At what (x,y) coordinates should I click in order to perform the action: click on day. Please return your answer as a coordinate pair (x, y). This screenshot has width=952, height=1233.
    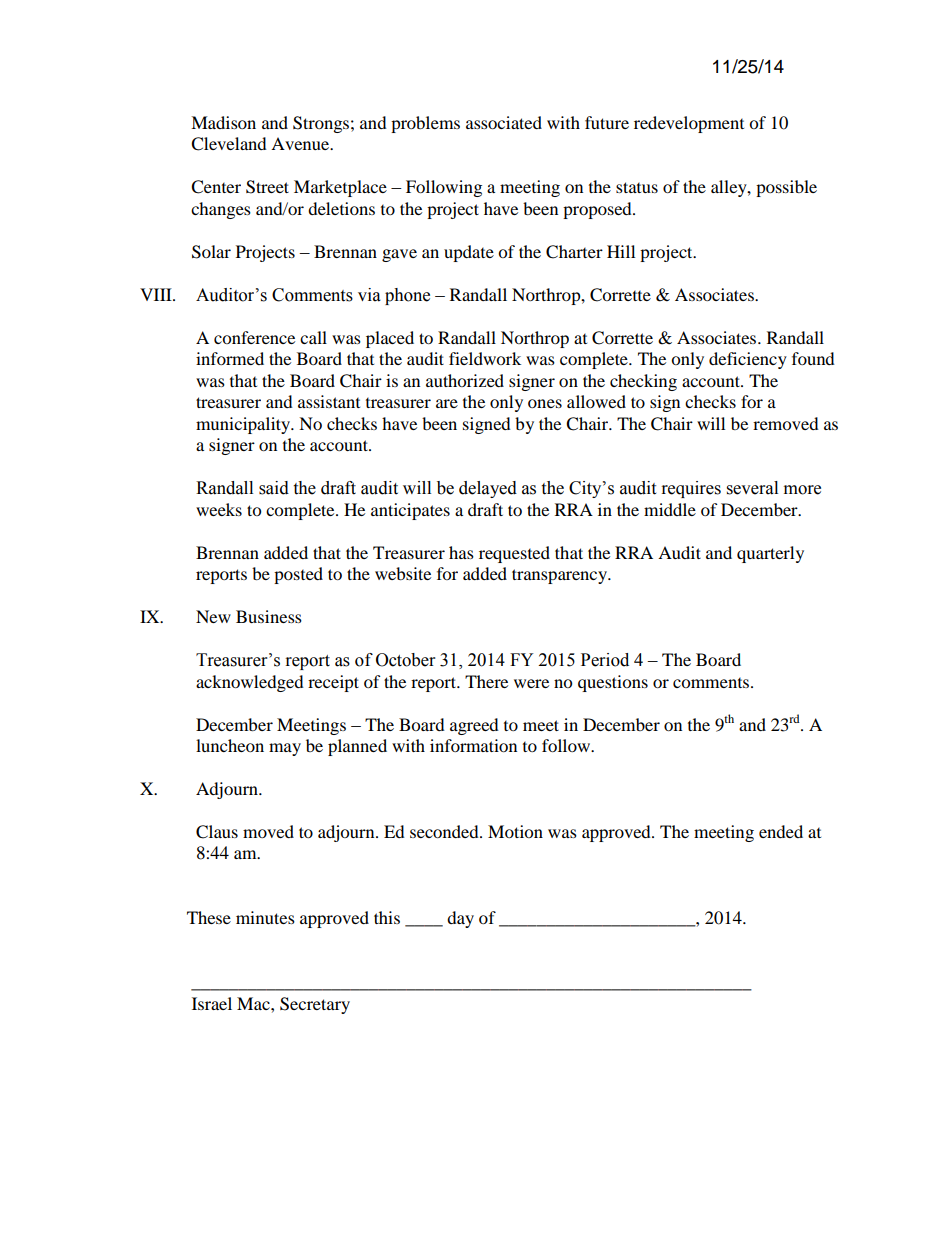
    Looking at the image, I should click on (460, 919).
